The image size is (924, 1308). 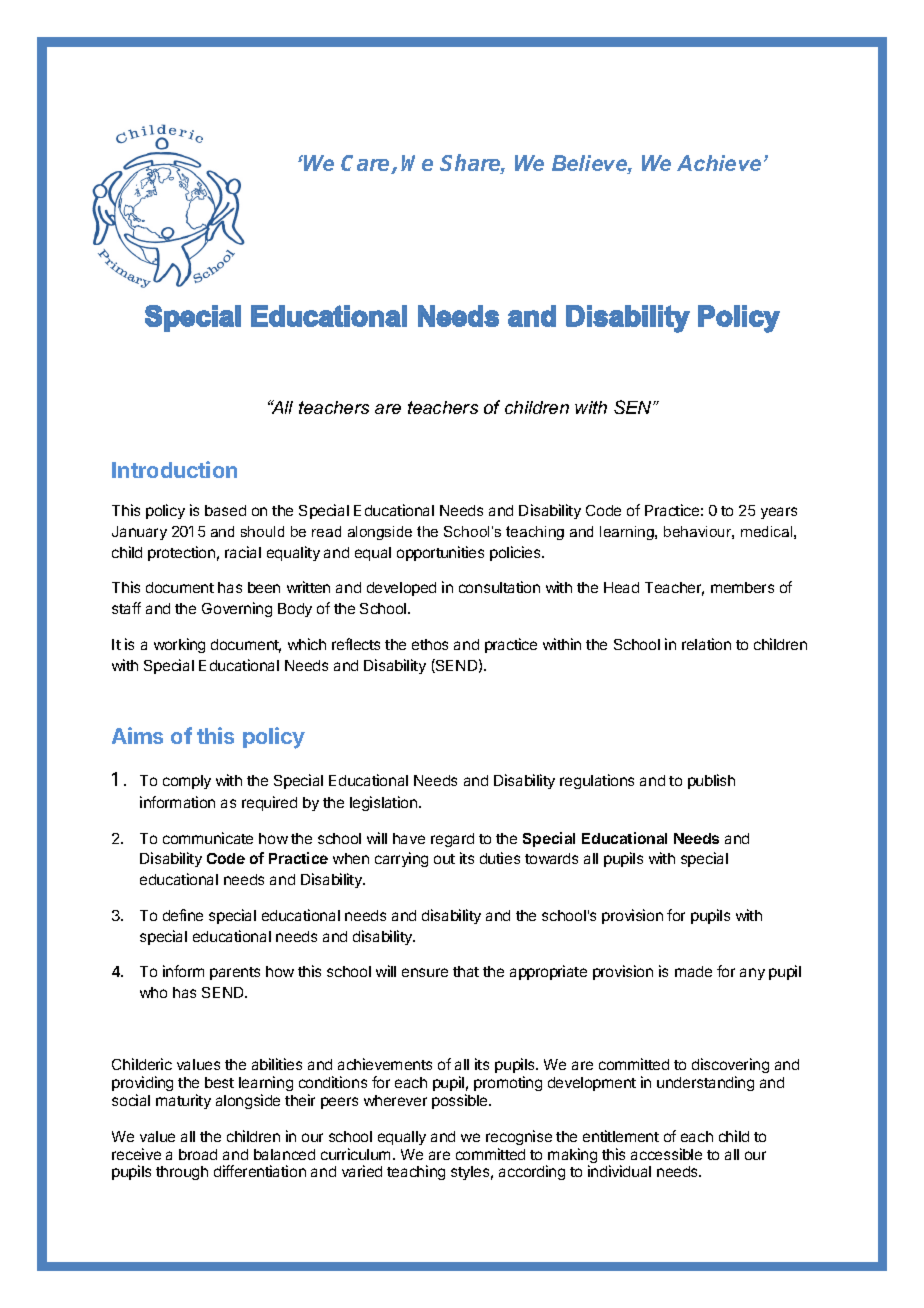 I want to click on broad, so click(x=198, y=1154).
